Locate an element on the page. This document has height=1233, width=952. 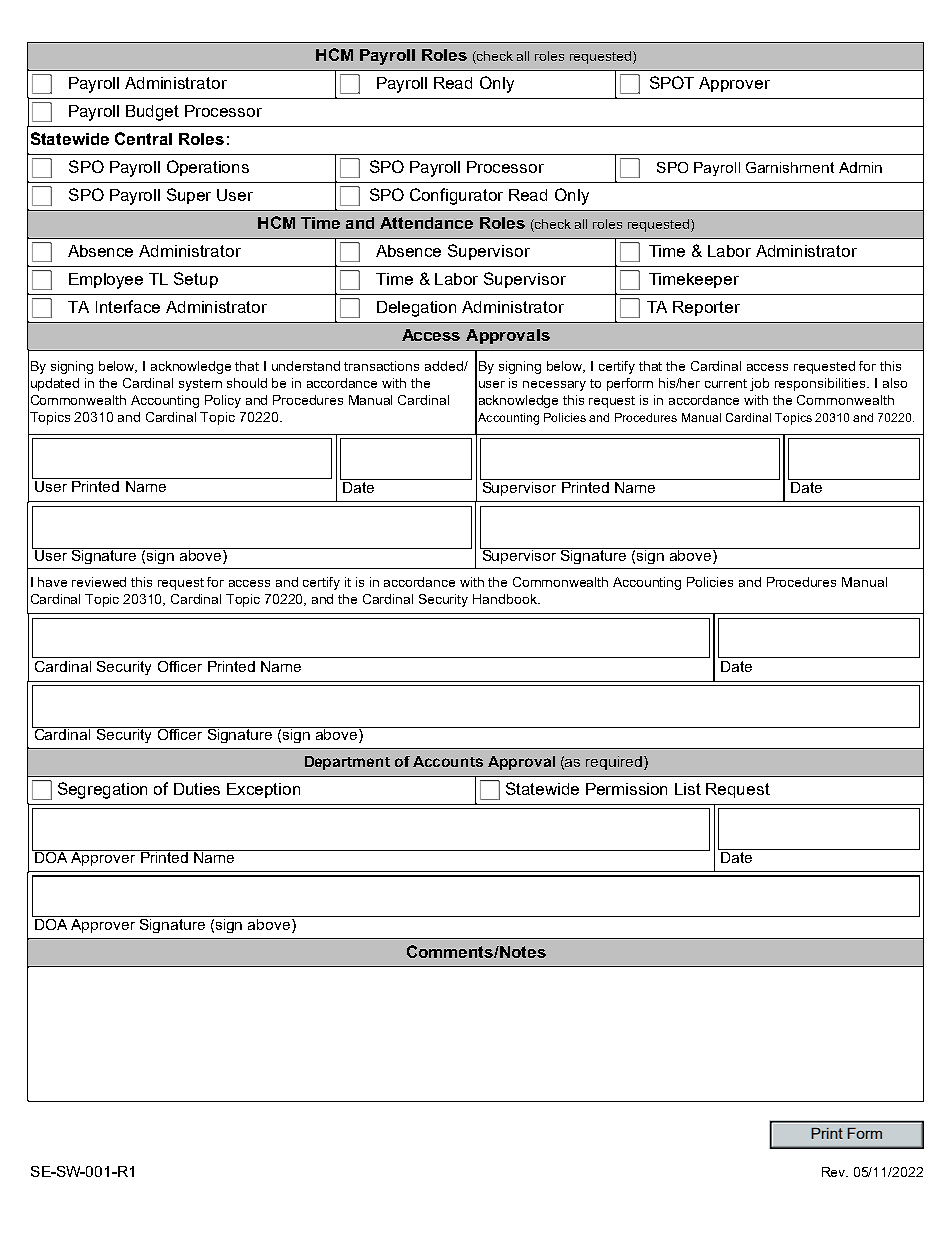
Garnishment is located at coordinates (790, 167).
